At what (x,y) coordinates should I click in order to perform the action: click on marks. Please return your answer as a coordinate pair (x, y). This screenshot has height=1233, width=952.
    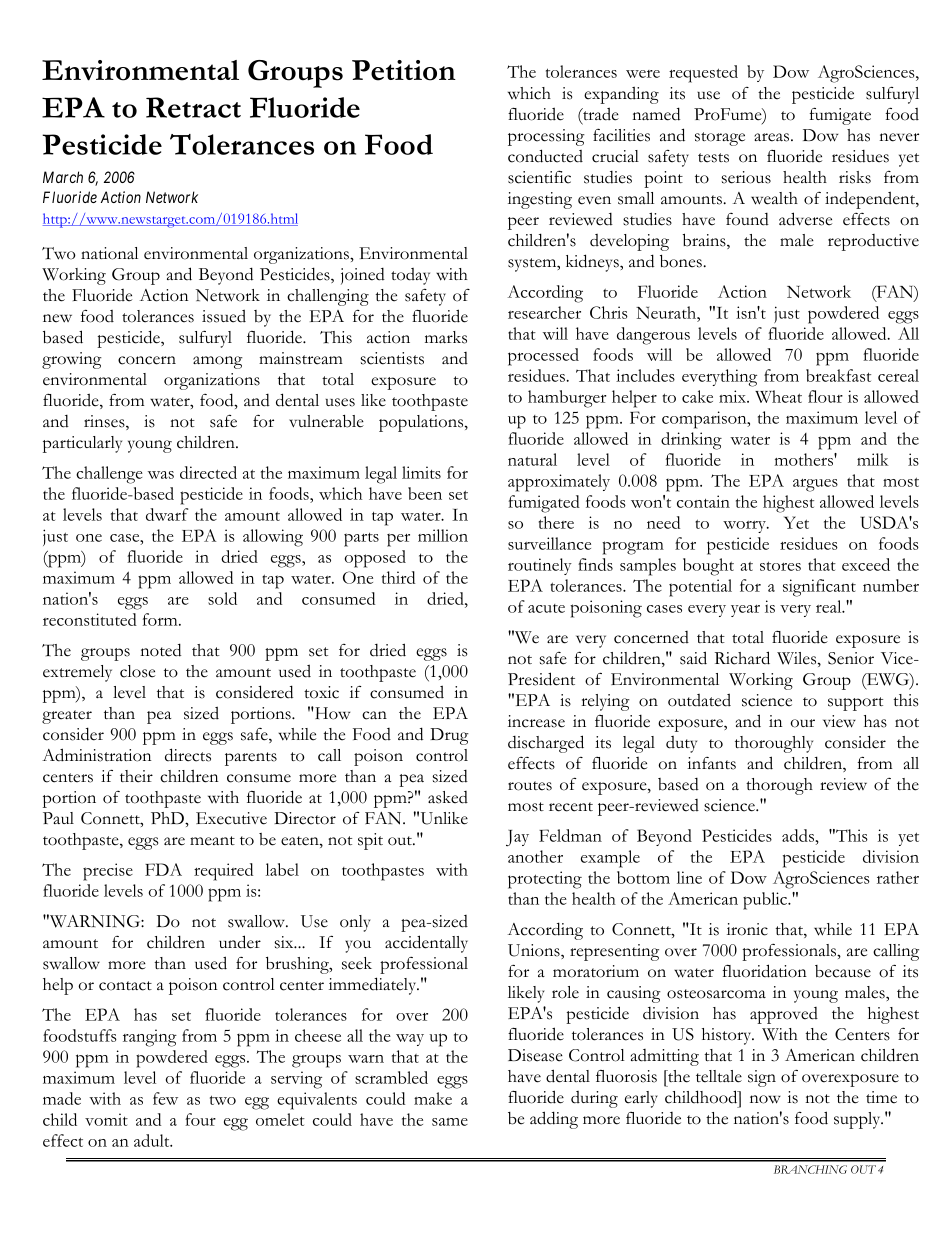
    Looking at the image, I should click on (446, 337).
